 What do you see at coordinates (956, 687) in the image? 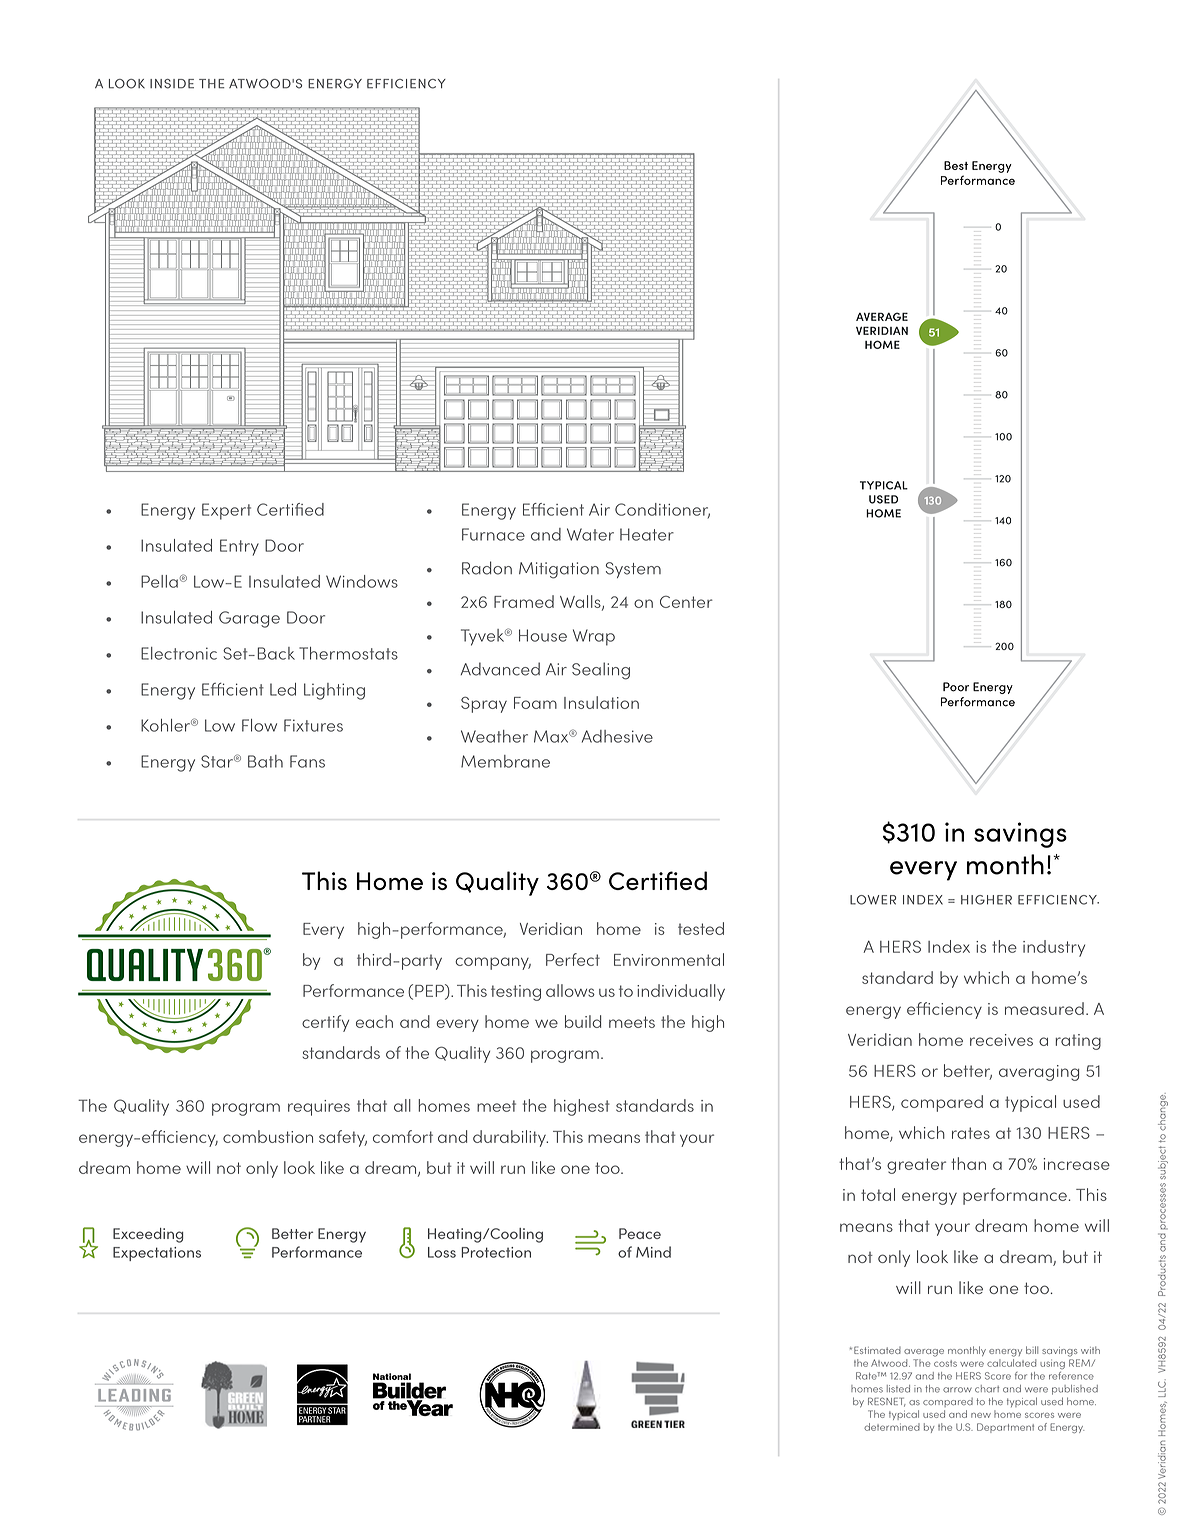
I see `Poor` at bounding box center [956, 687].
